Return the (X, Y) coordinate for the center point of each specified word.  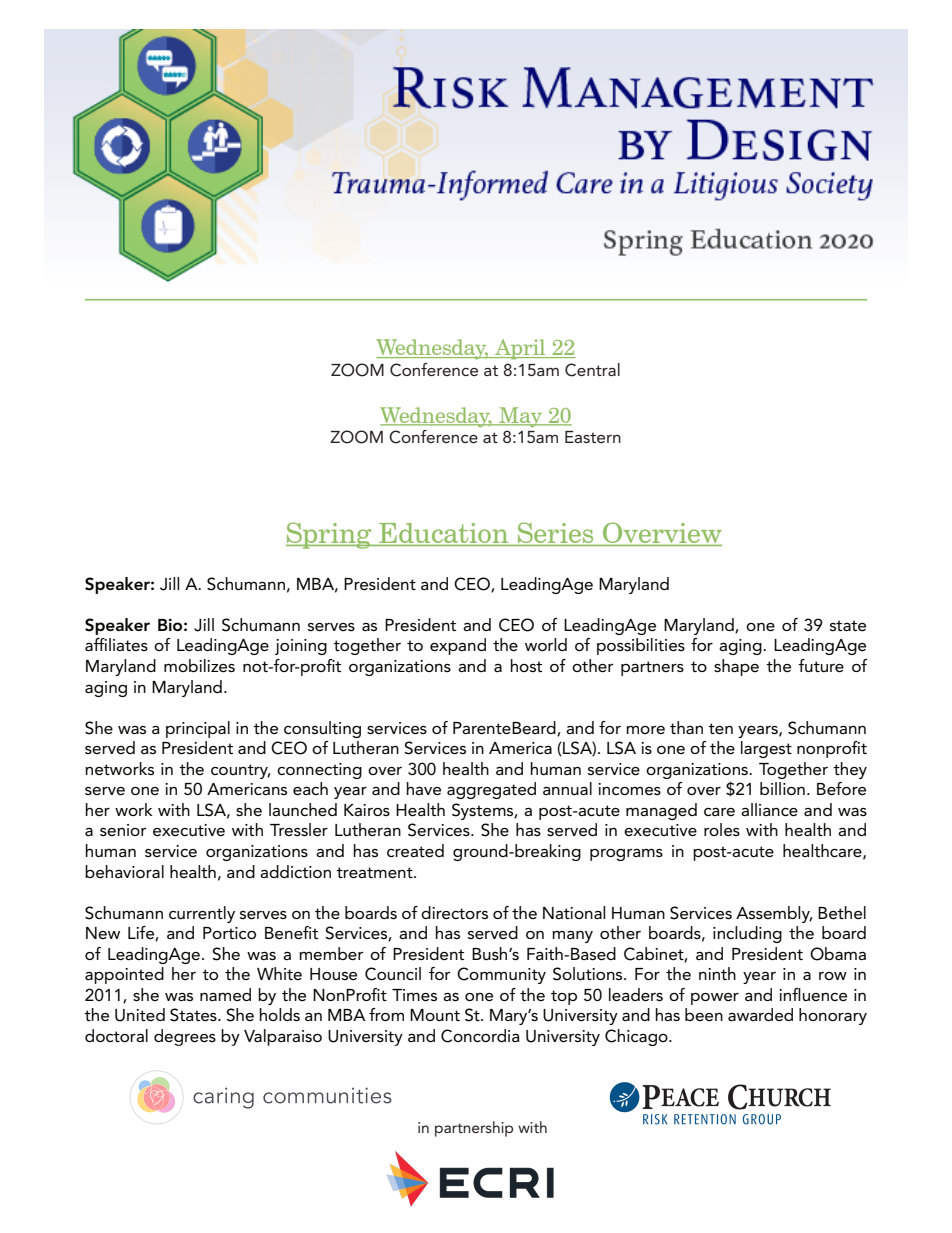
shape (736, 667)
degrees (185, 1037)
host (526, 665)
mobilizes (199, 666)
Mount (435, 1015)
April (520, 349)
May (520, 417)
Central (592, 370)
